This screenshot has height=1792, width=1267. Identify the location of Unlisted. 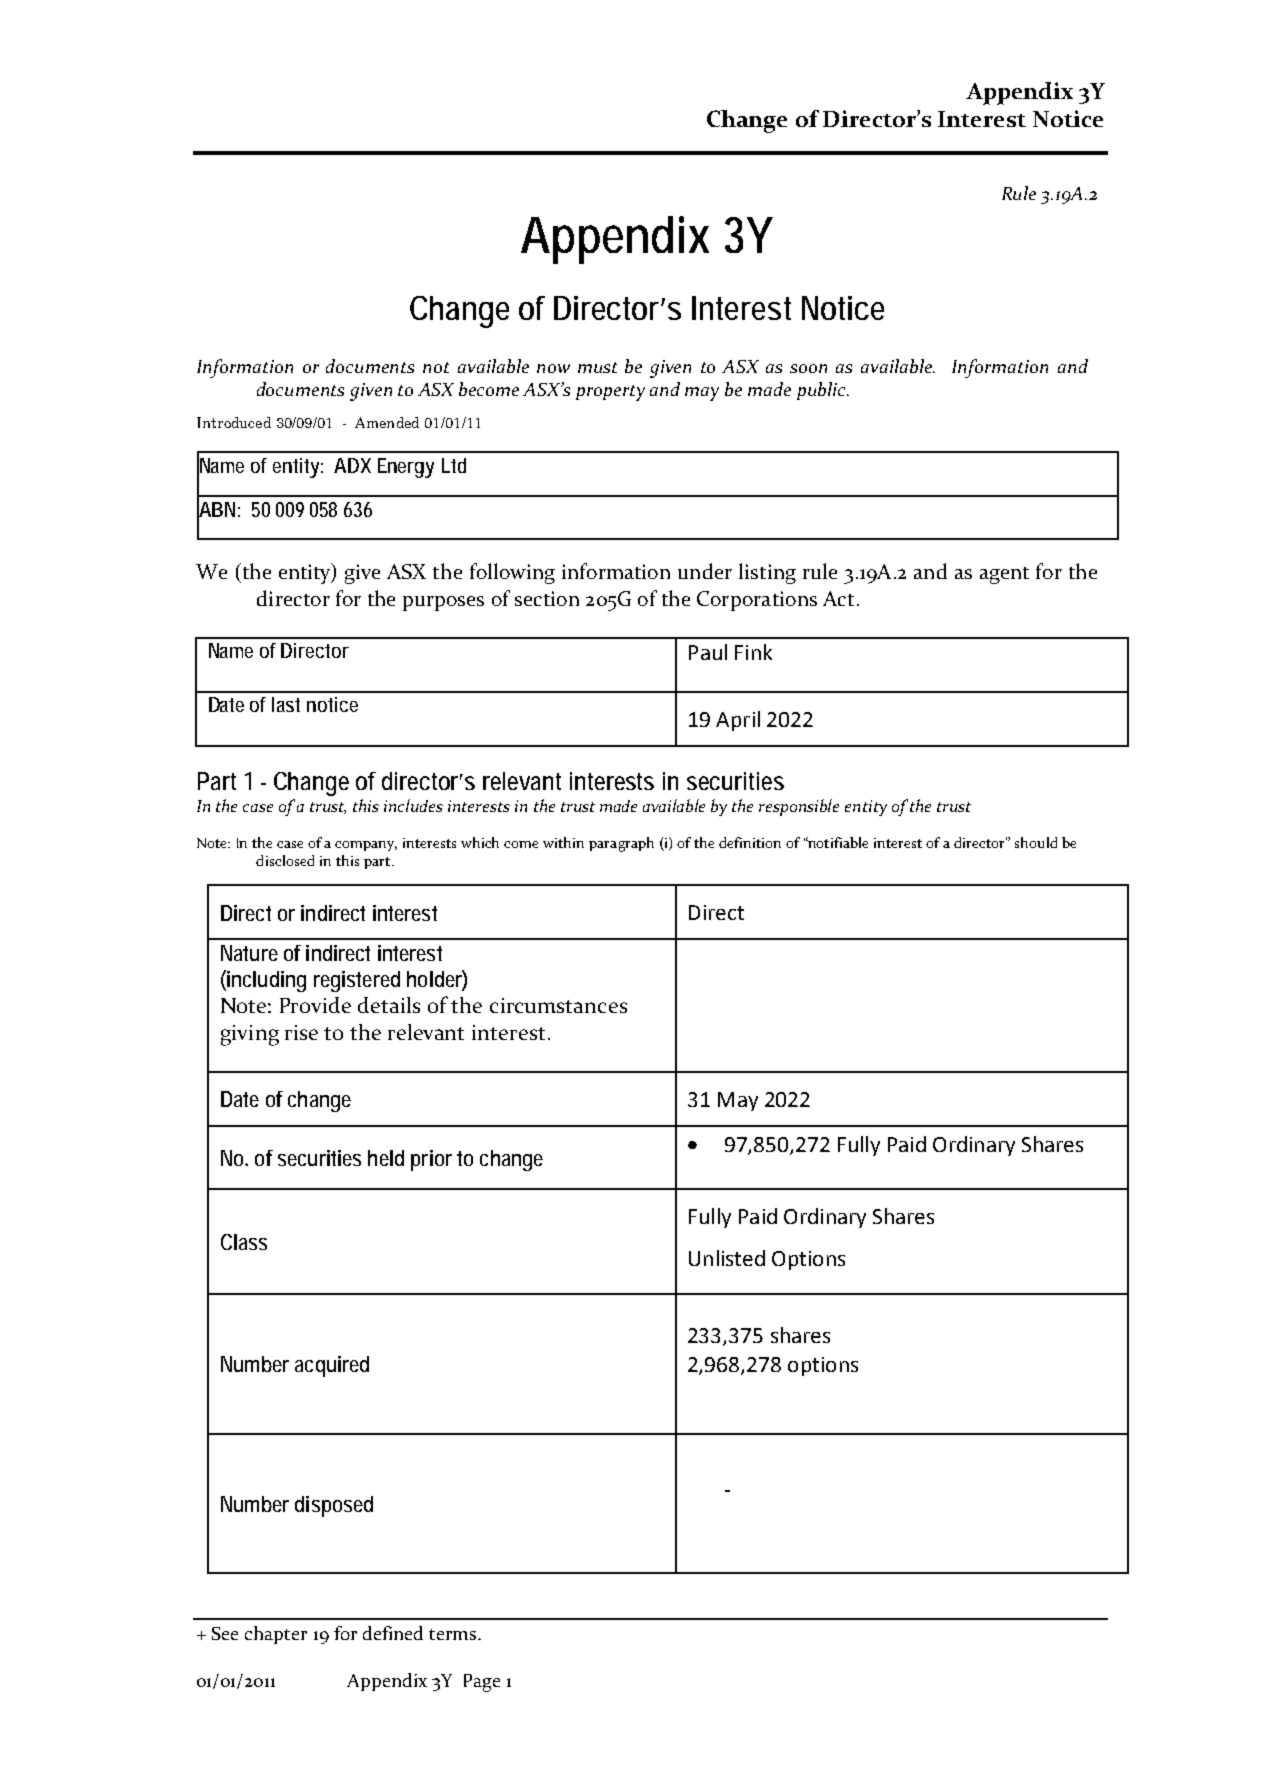
(727, 1258).
